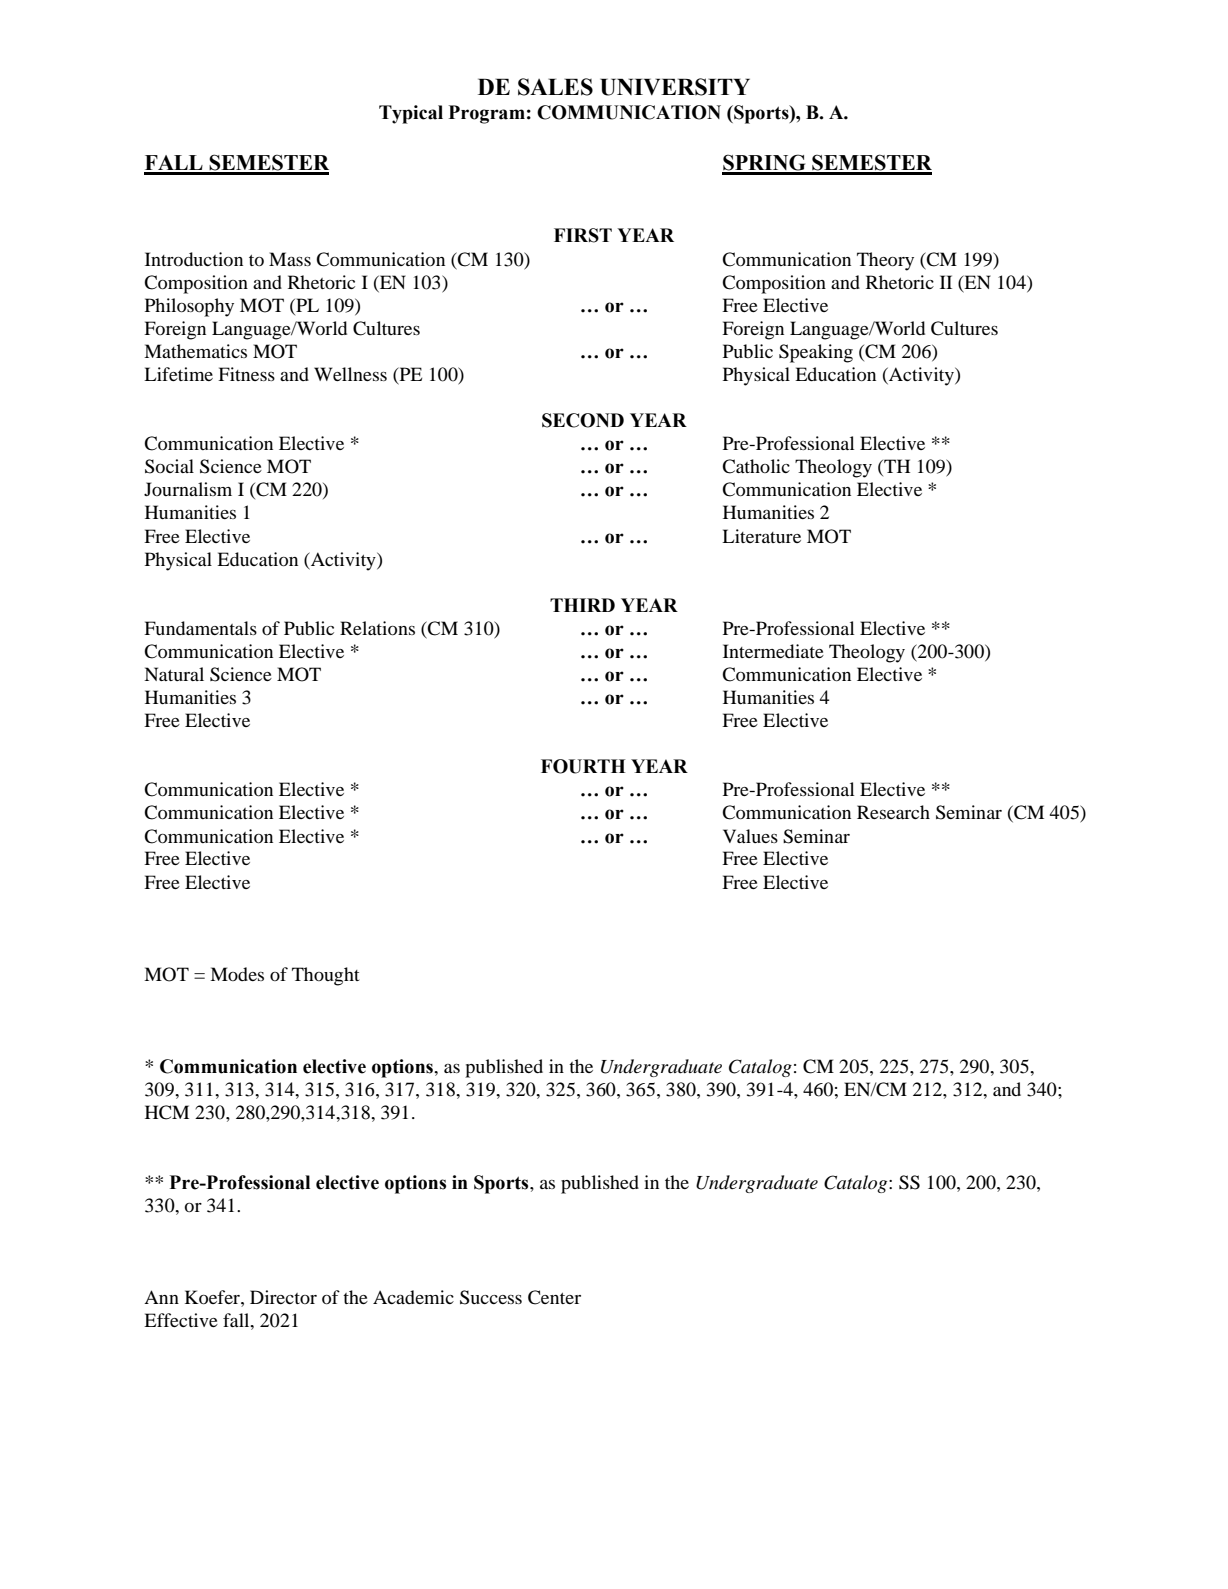 This screenshot has height=1589, width=1228. What do you see at coordinates (583, 766) in the screenshot?
I see `FOURTH` at bounding box center [583, 766].
